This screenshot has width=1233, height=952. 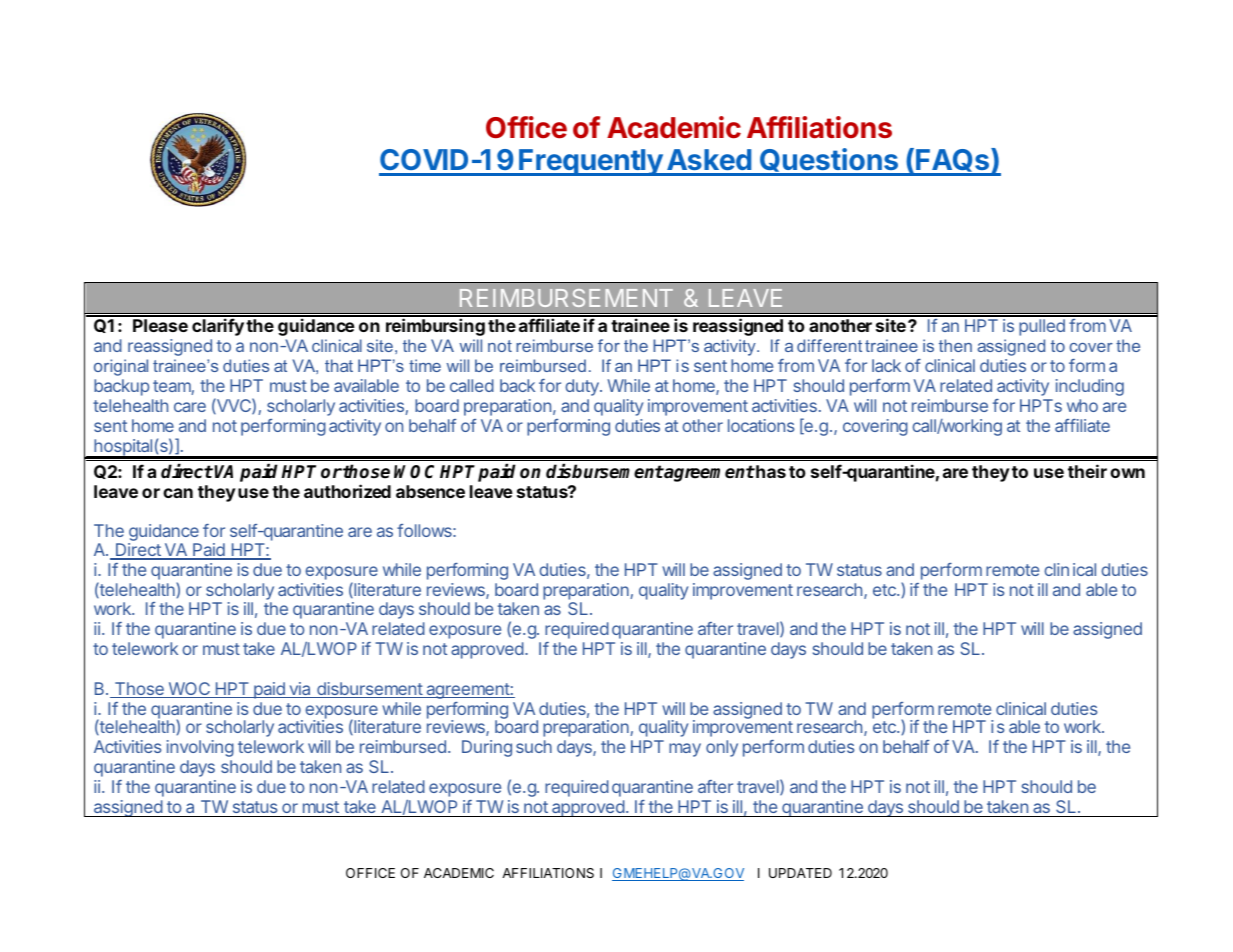 I want to click on has, so click(x=770, y=471).
